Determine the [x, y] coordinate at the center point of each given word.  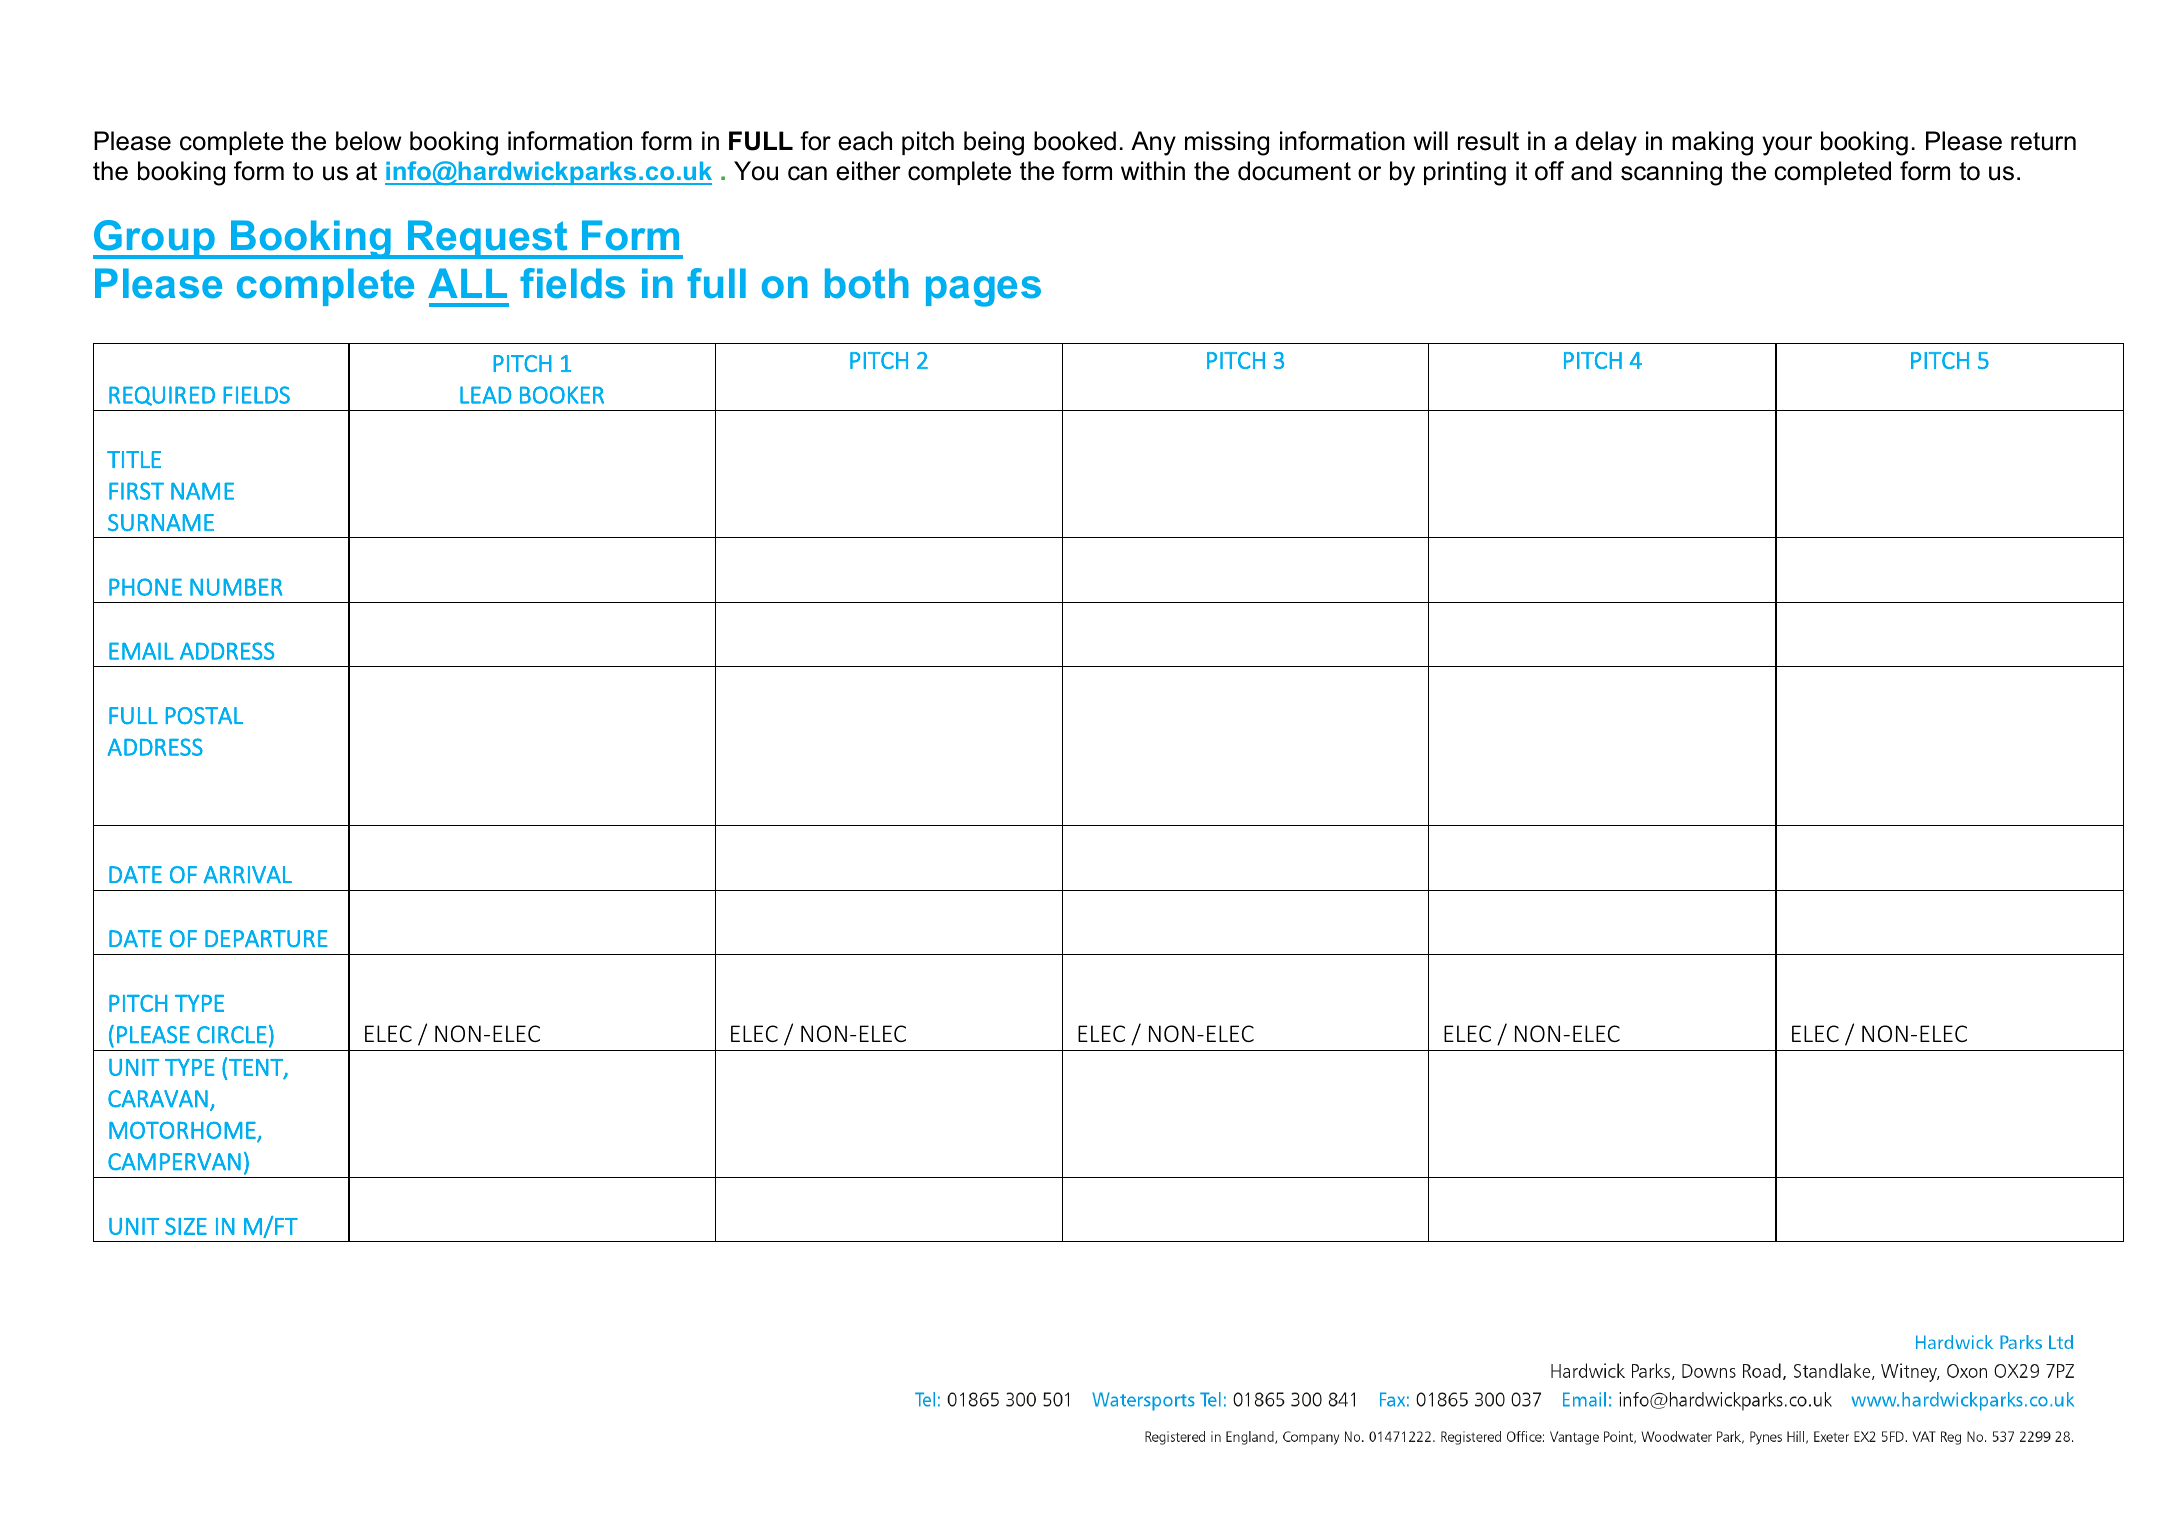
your [1787, 146]
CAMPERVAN [174, 1162]
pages [983, 291]
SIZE [186, 1226]
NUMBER [236, 587]
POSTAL [204, 715]
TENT [257, 1068]
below [368, 141]
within [1153, 170]
